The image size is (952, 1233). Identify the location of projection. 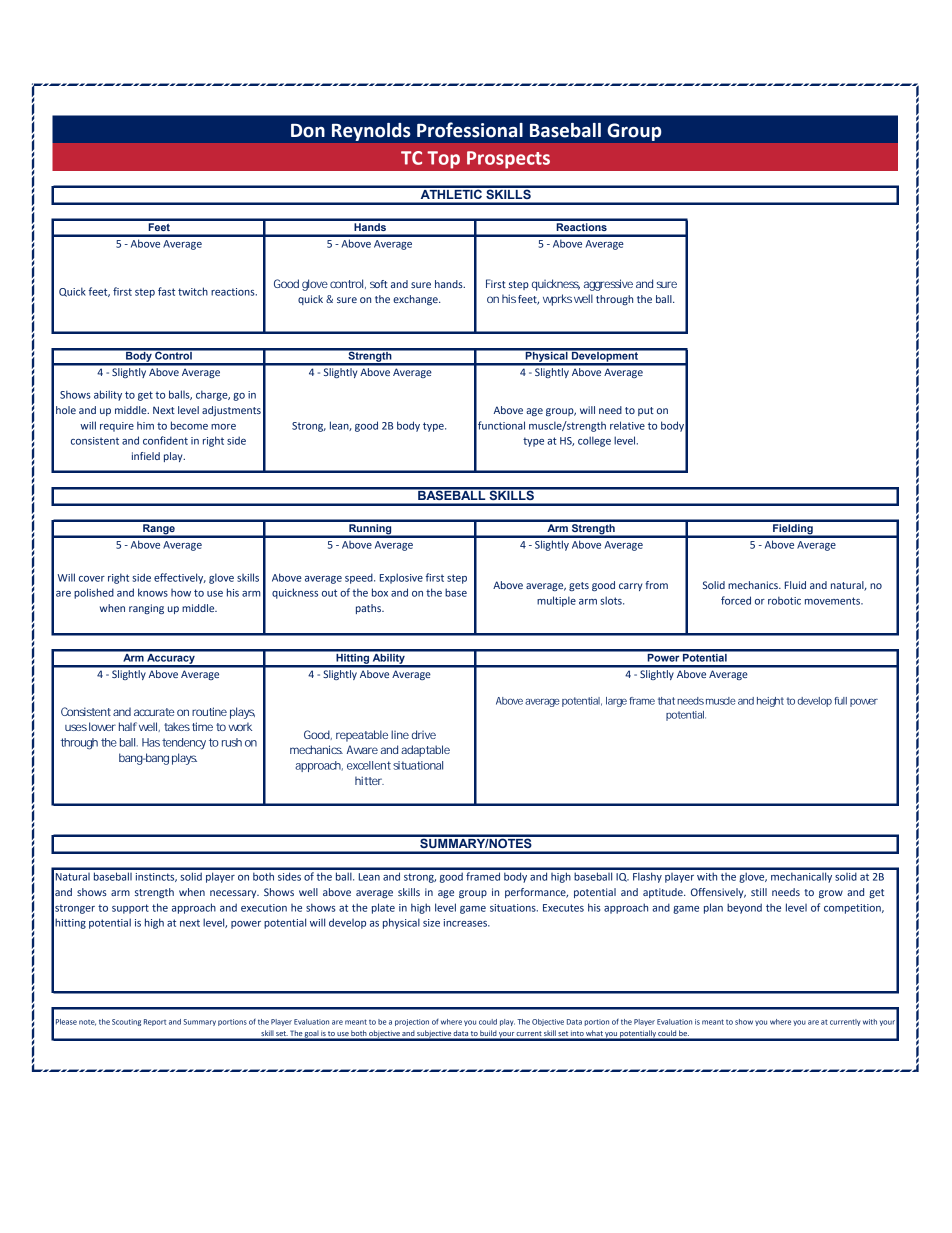
(412, 1022).
